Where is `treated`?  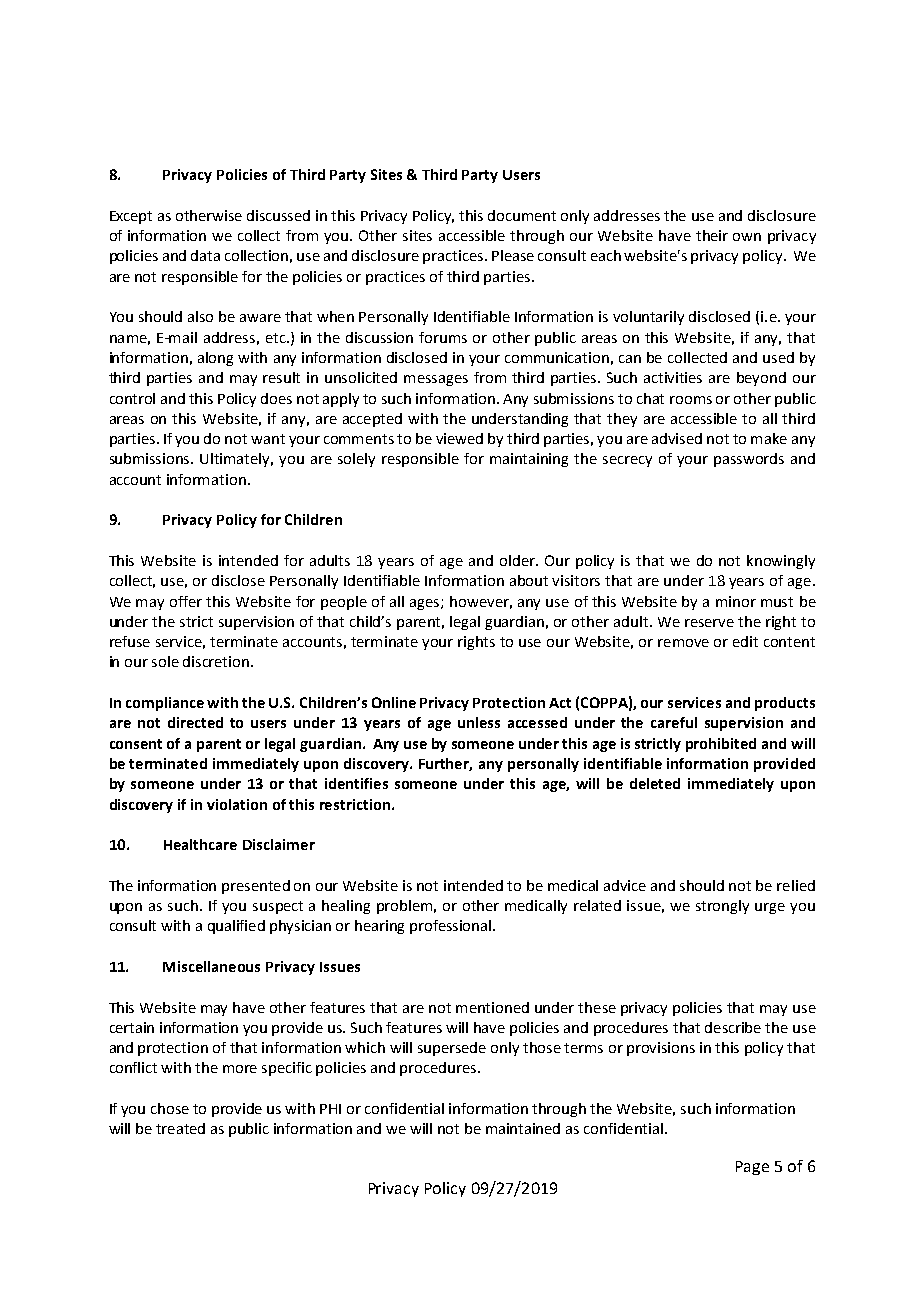
treated is located at coordinates (180, 1128).
